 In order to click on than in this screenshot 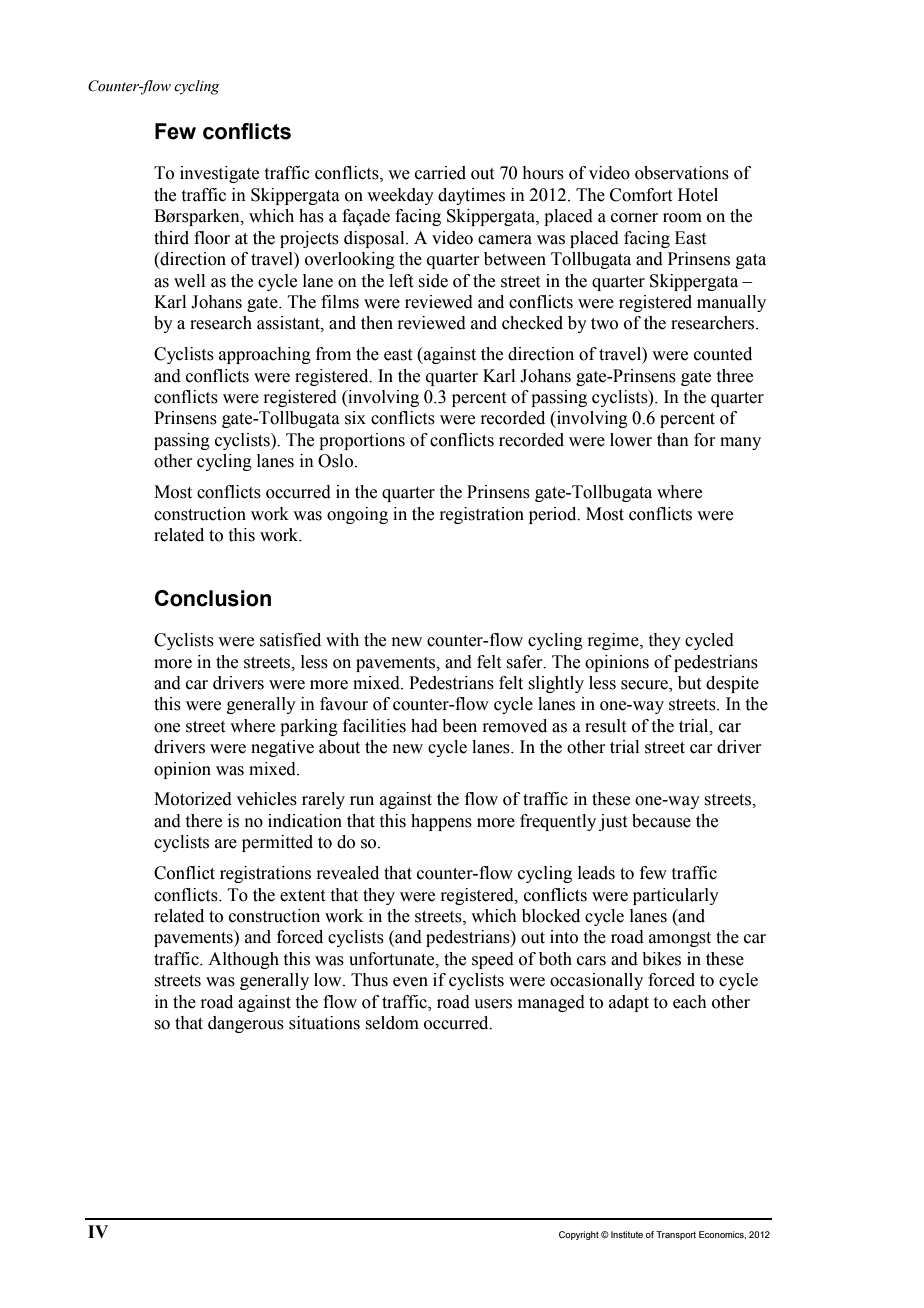, I will do `click(673, 440)`.
